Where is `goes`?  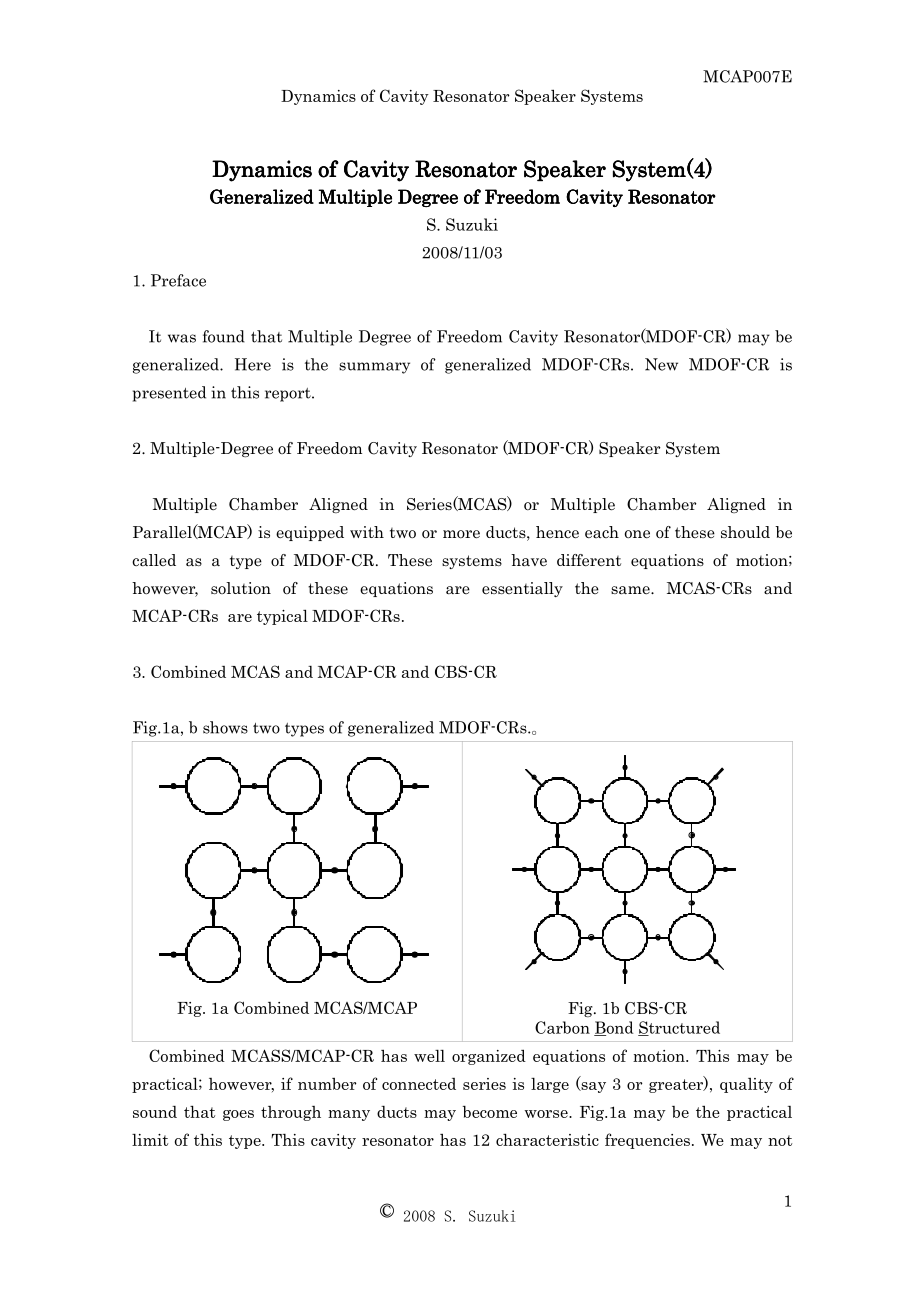 goes is located at coordinates (238, 1115).
